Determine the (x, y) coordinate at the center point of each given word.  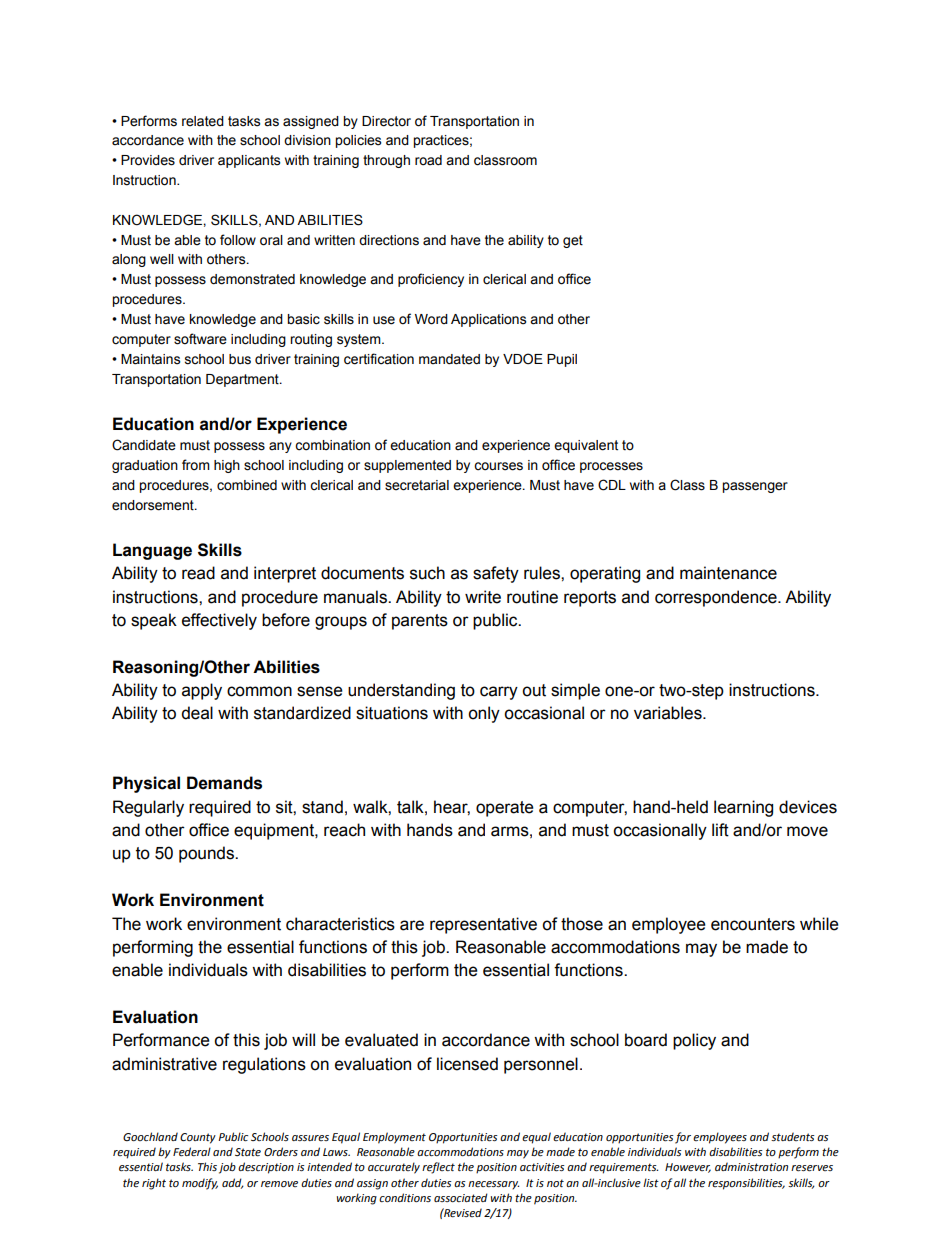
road (428, 160)
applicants (249, 161)
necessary (493, 1185)
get (573, 241)
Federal (192, 1152)
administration (751, 1166)
